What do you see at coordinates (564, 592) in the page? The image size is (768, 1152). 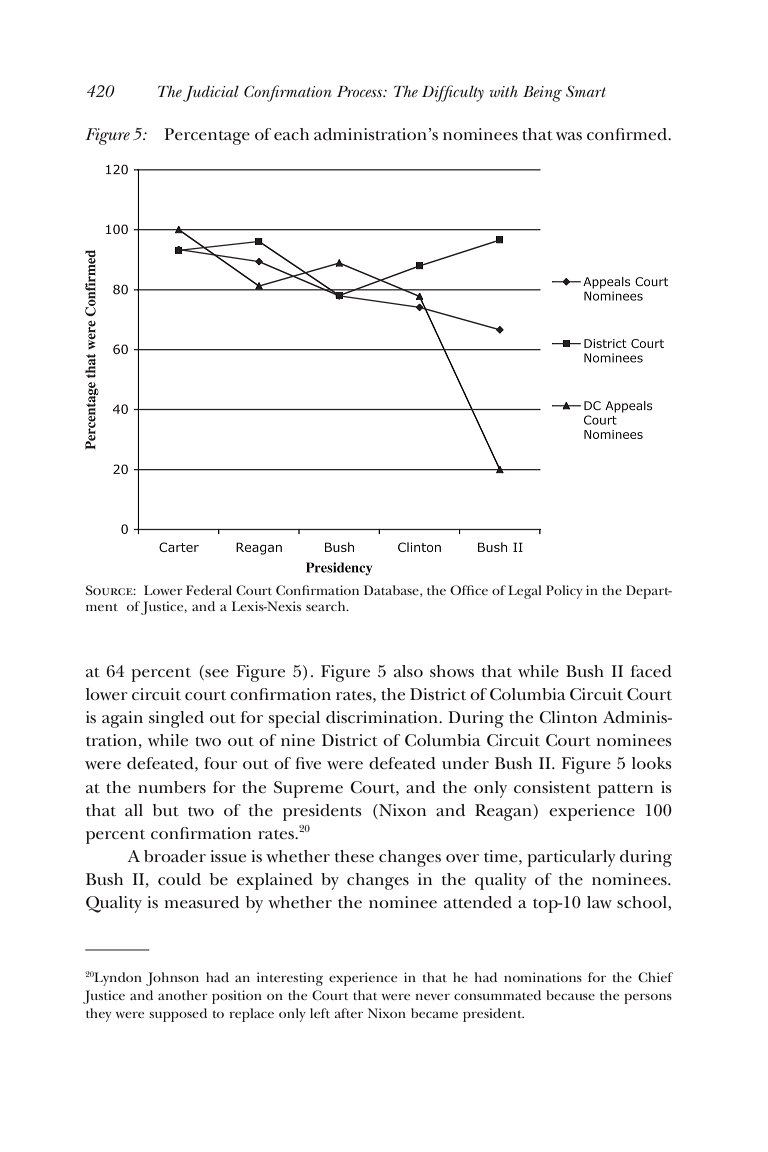 I see `Policy` at bounding box center [564, 592].
